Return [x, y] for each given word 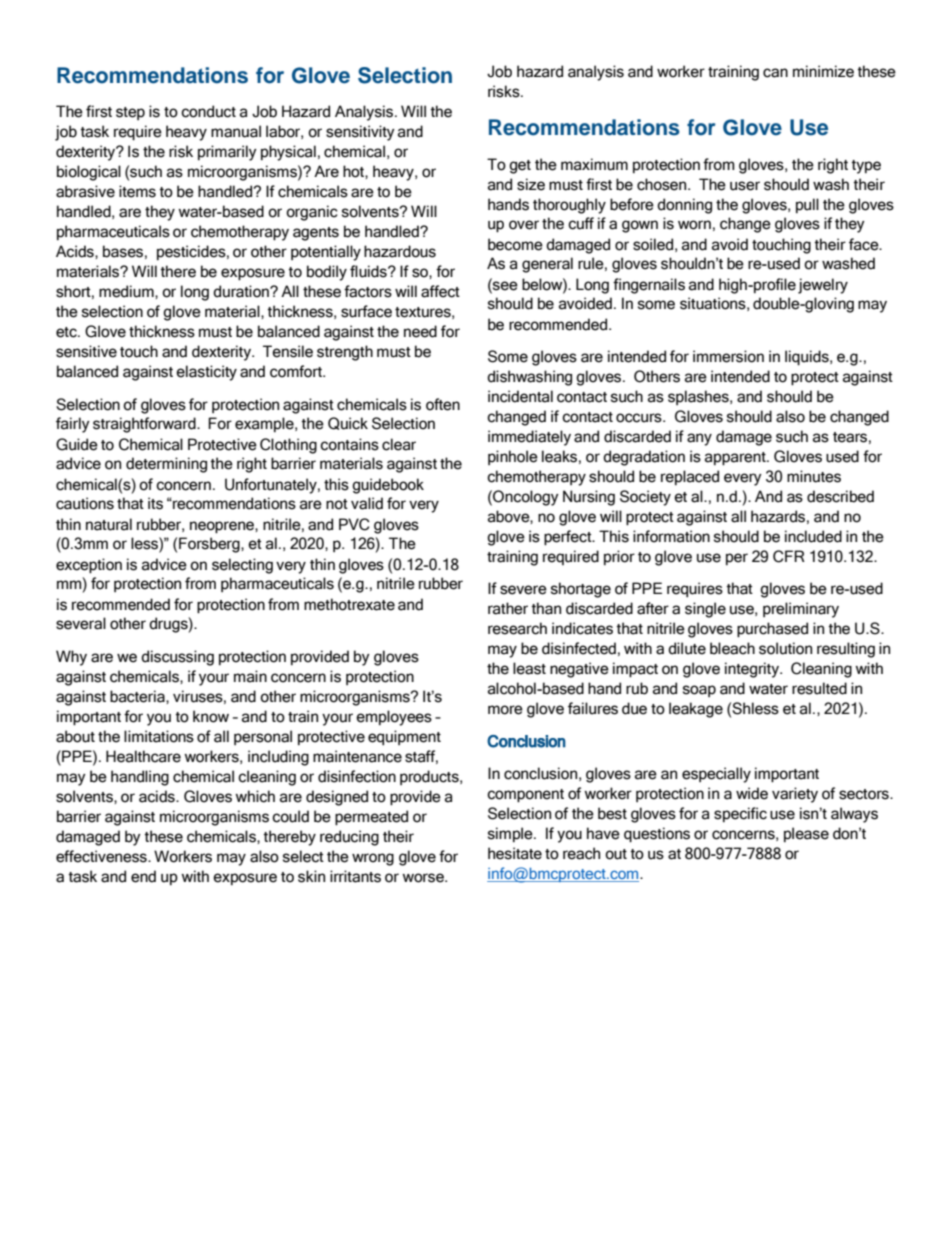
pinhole [513, 457]
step [130, 113]
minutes [814, 476]
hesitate [515, 853]
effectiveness [102, 856]
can [775, 73]
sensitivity [360, 133]
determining [166, 465]
